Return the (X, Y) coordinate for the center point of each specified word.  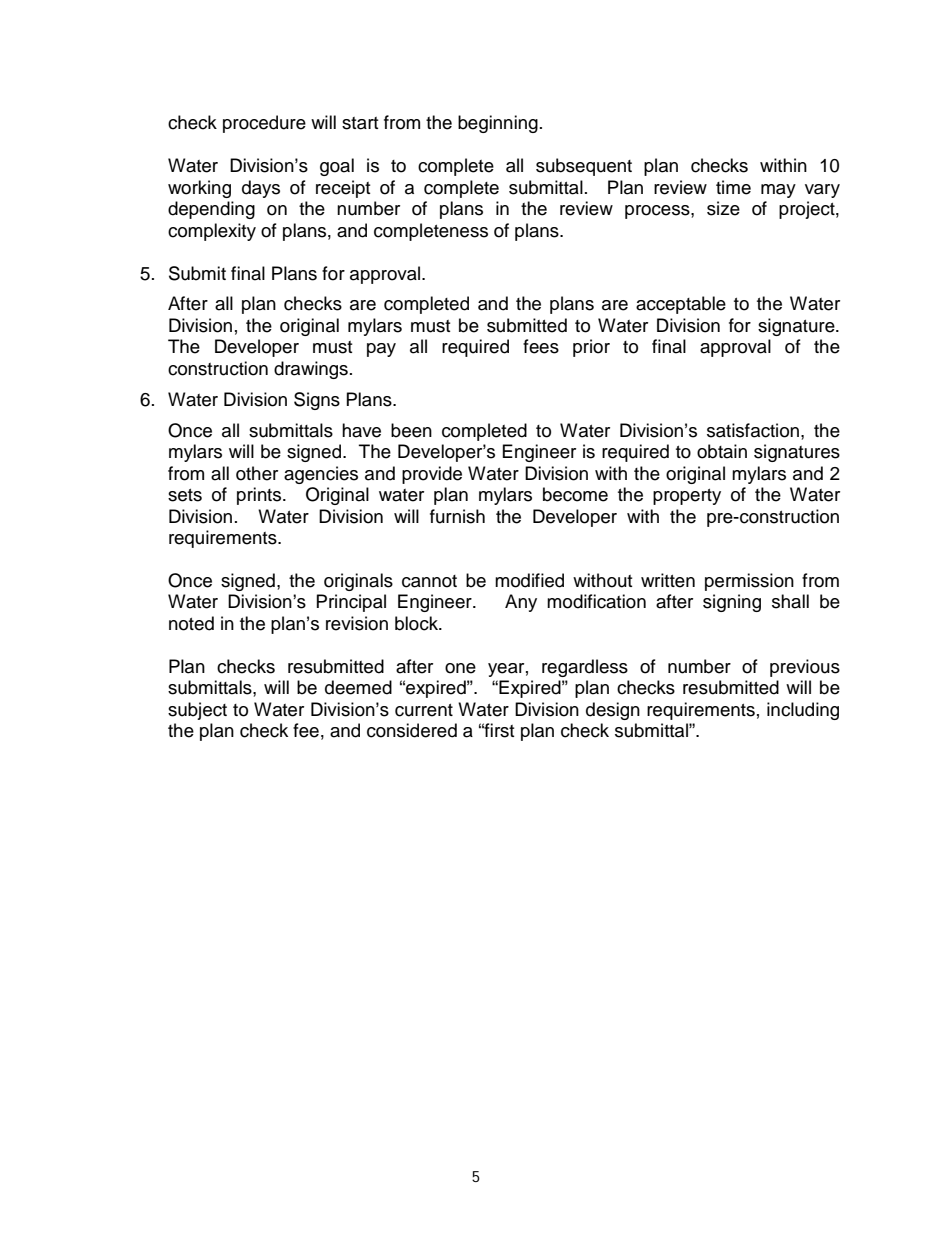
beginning (498, 124)
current (424, 710)
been (411, 430)
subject (197, 711)
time (733, 187)
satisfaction (753, 430)
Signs (317, 401)
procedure (264, 124)
